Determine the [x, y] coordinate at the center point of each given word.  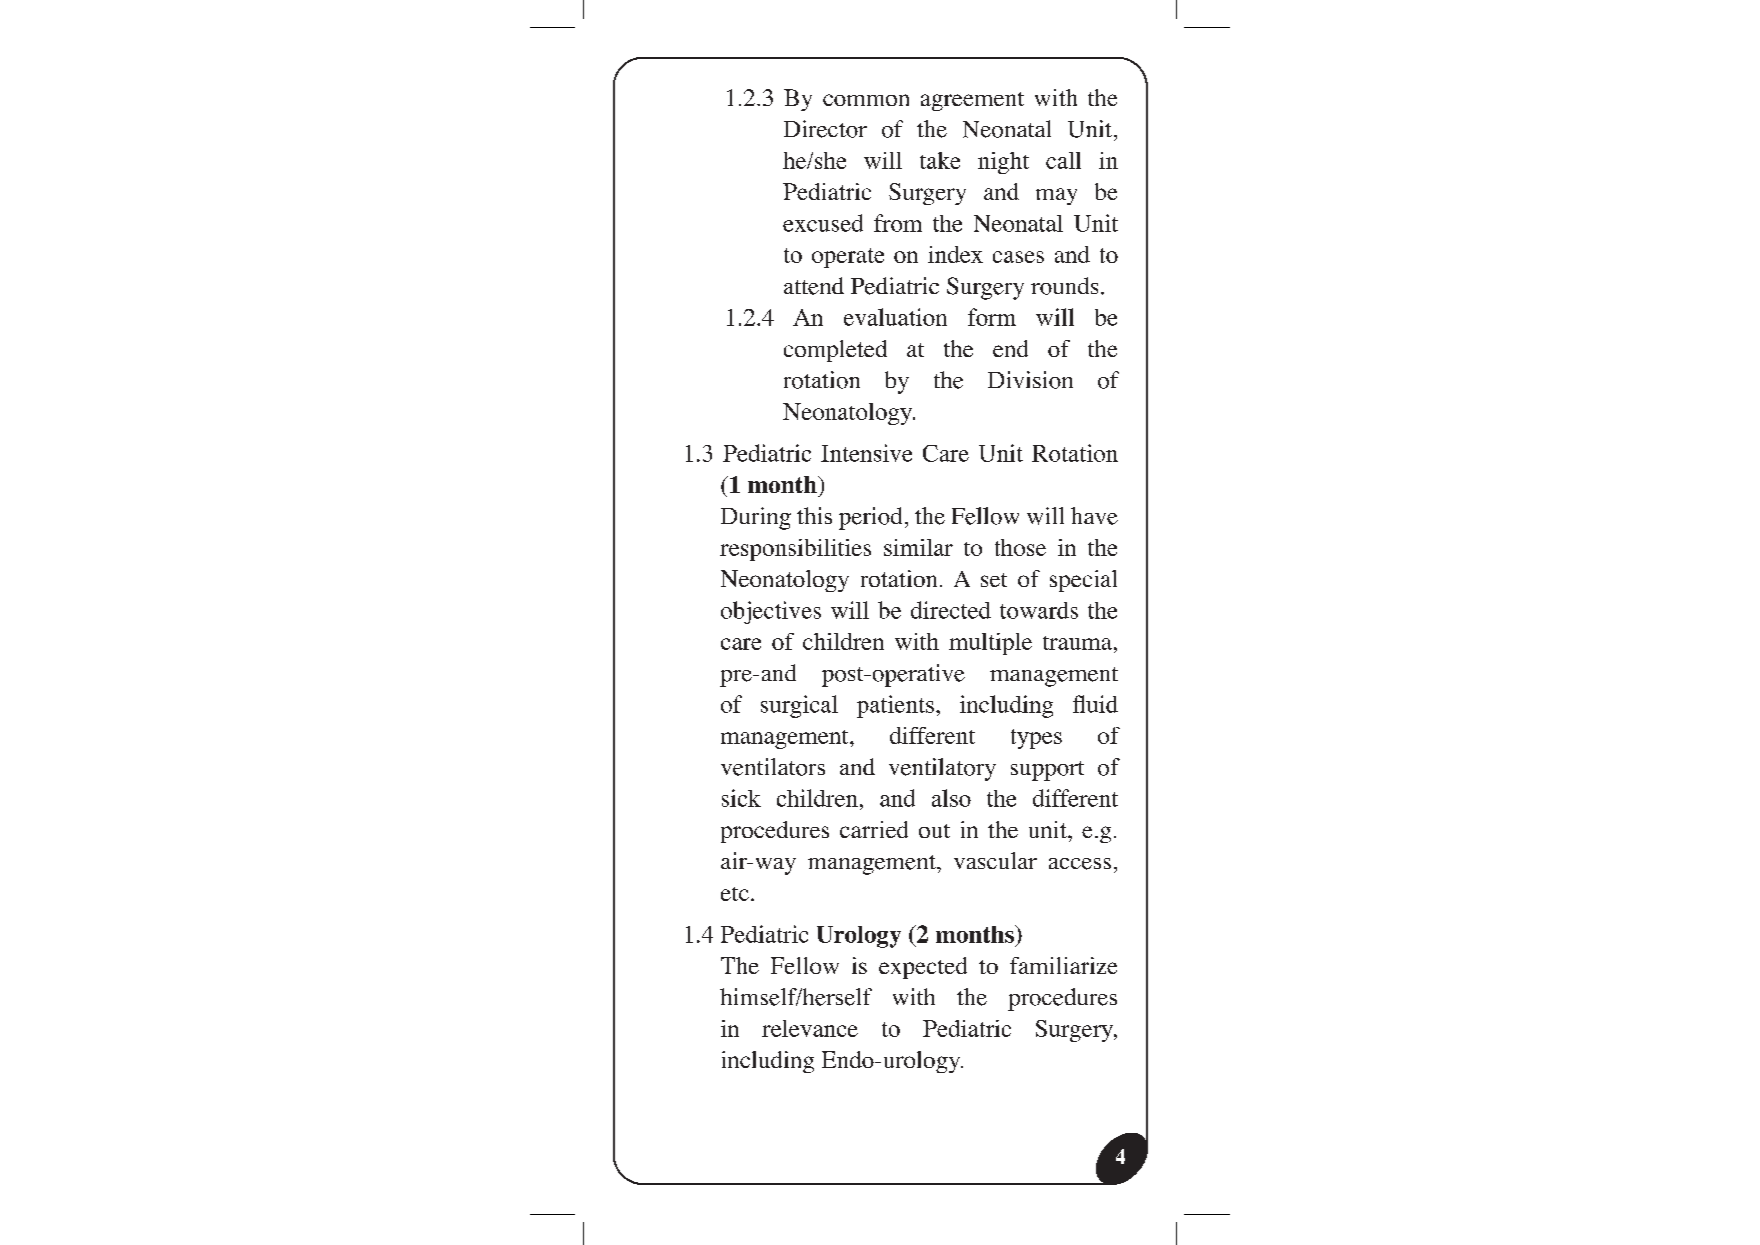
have [1094, 516]
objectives [771, 612]
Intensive [866, 453]
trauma [1077, 643]
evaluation [895, 317]
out [934, 831]
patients [895, 706]
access [1080, 864]
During [756, 518]
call [1063, 160]
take [940, 160]
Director [825, 129]
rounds [1064, 286]
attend [814, 286]
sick [741, 798]
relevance [810, 1028]
